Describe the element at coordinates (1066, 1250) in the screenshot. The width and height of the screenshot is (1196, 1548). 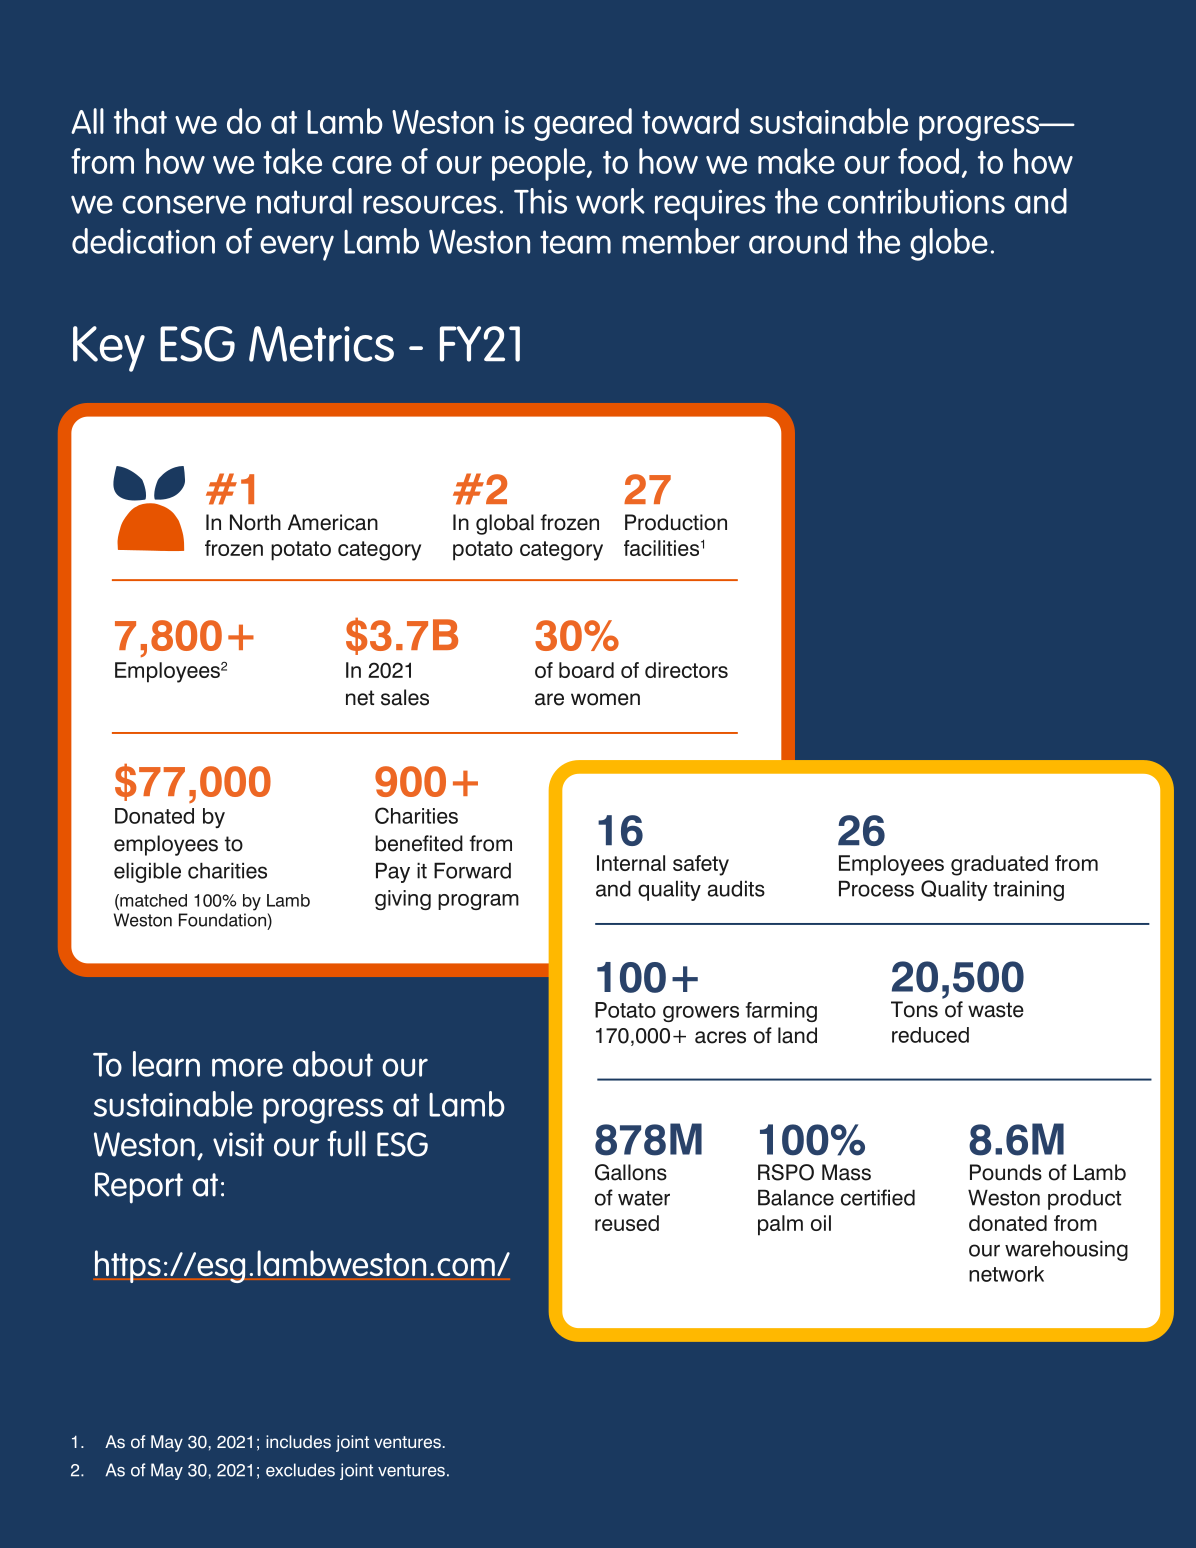
I see `warehousing` at that location.
